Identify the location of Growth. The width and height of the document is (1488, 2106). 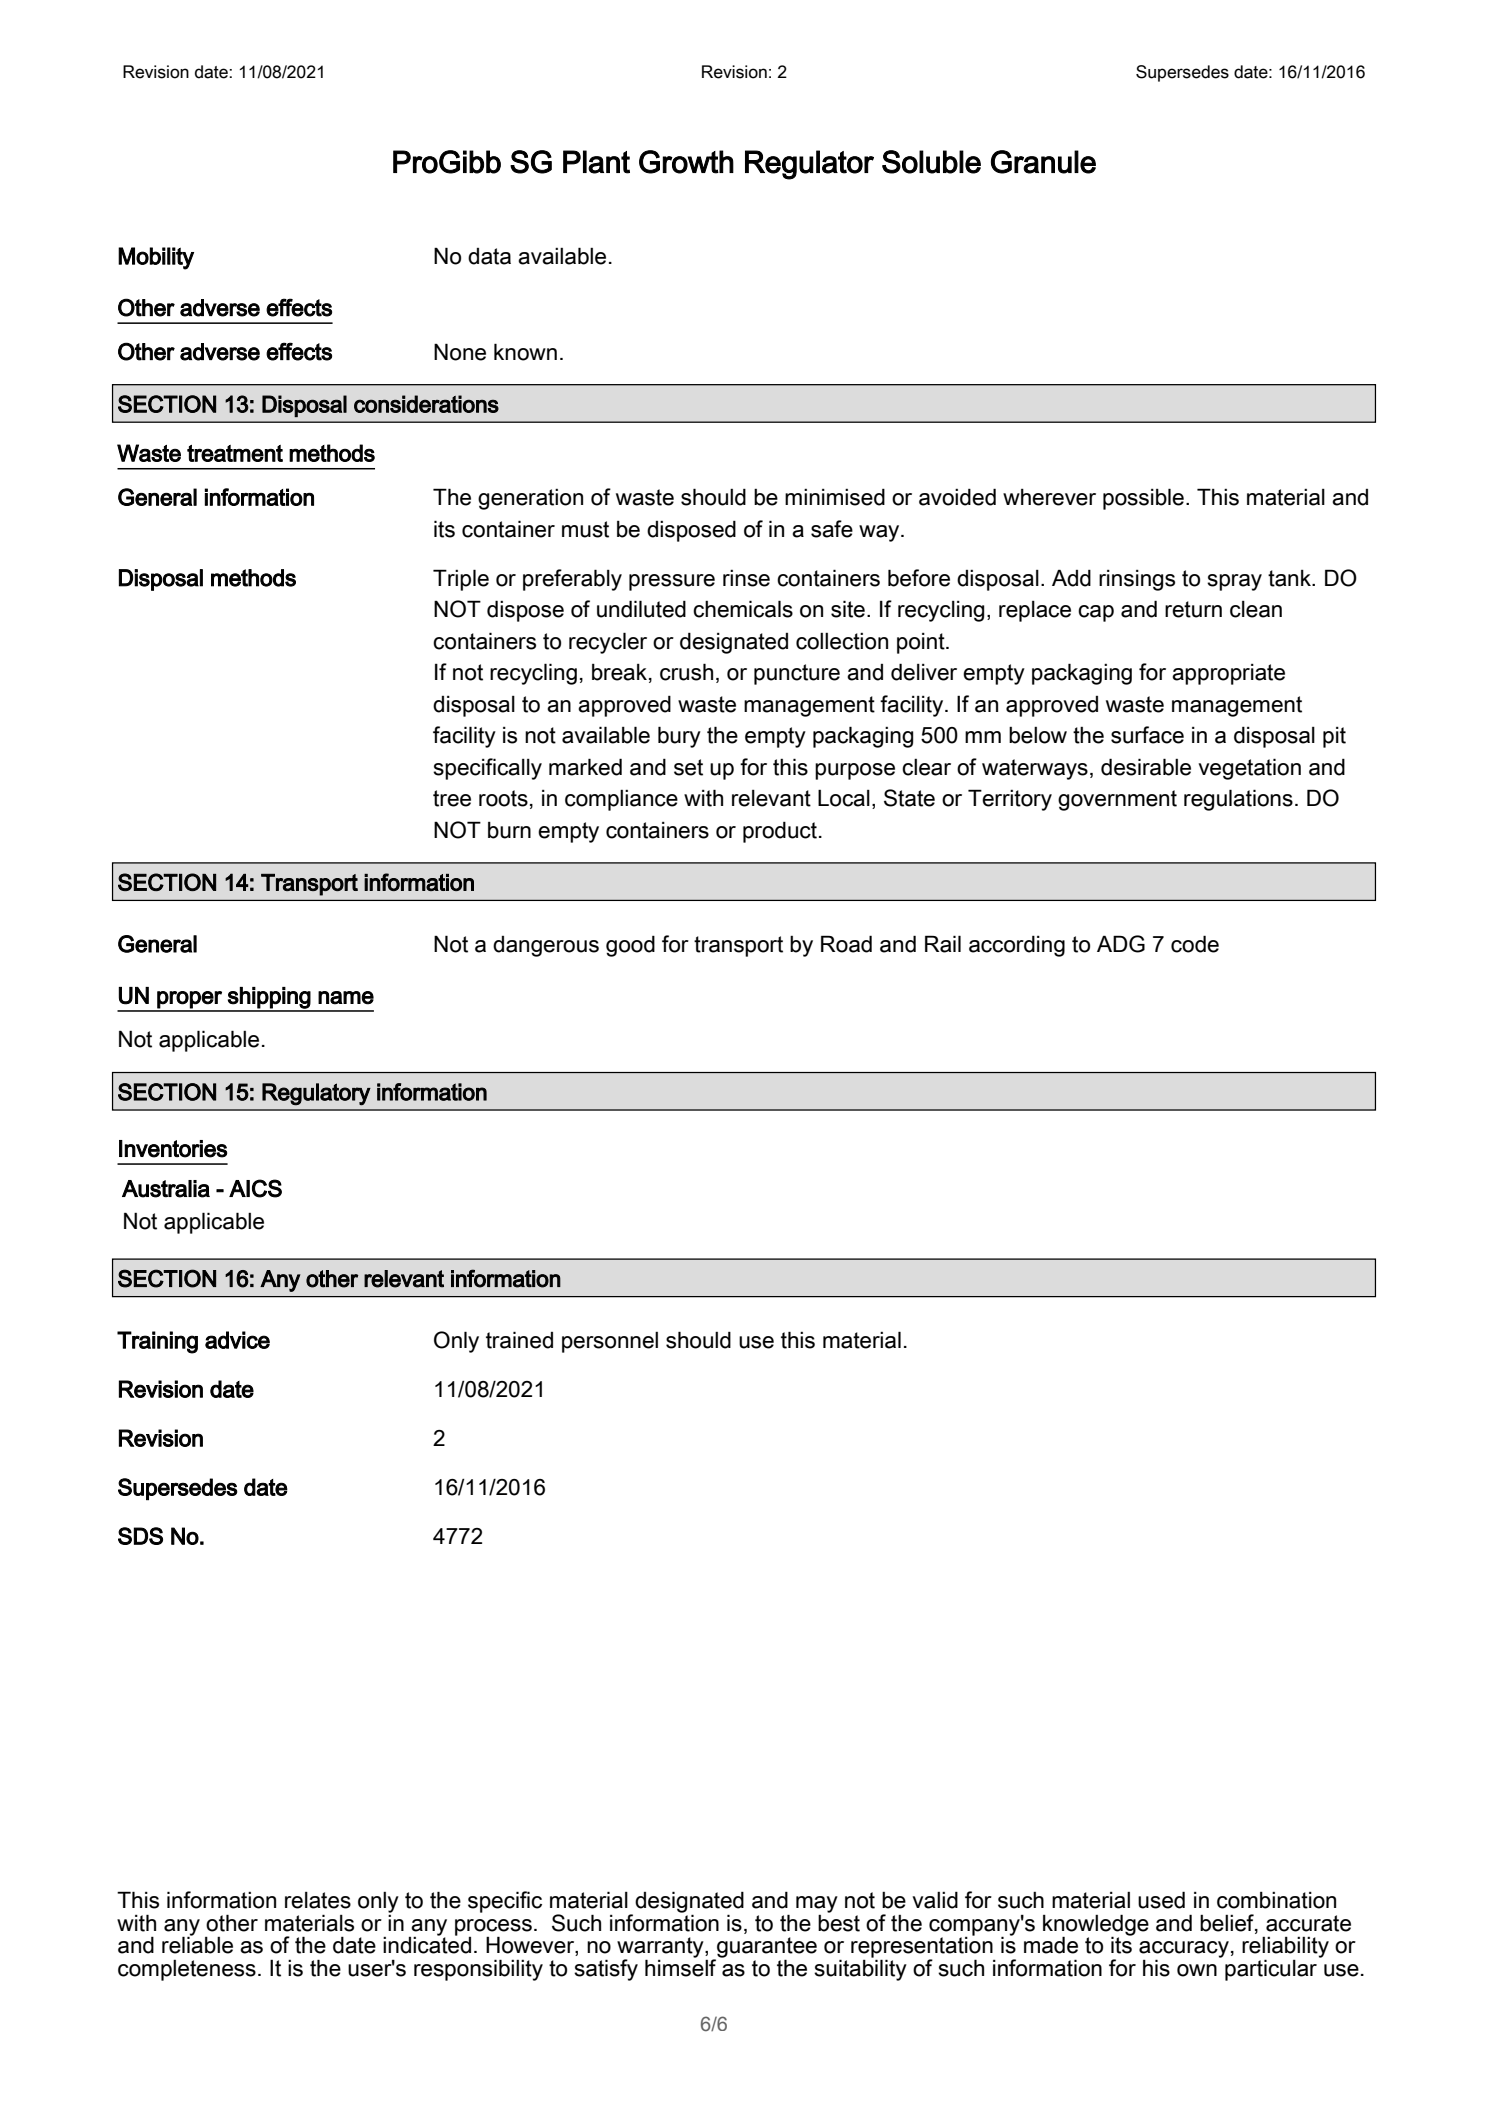
(686, 162).
